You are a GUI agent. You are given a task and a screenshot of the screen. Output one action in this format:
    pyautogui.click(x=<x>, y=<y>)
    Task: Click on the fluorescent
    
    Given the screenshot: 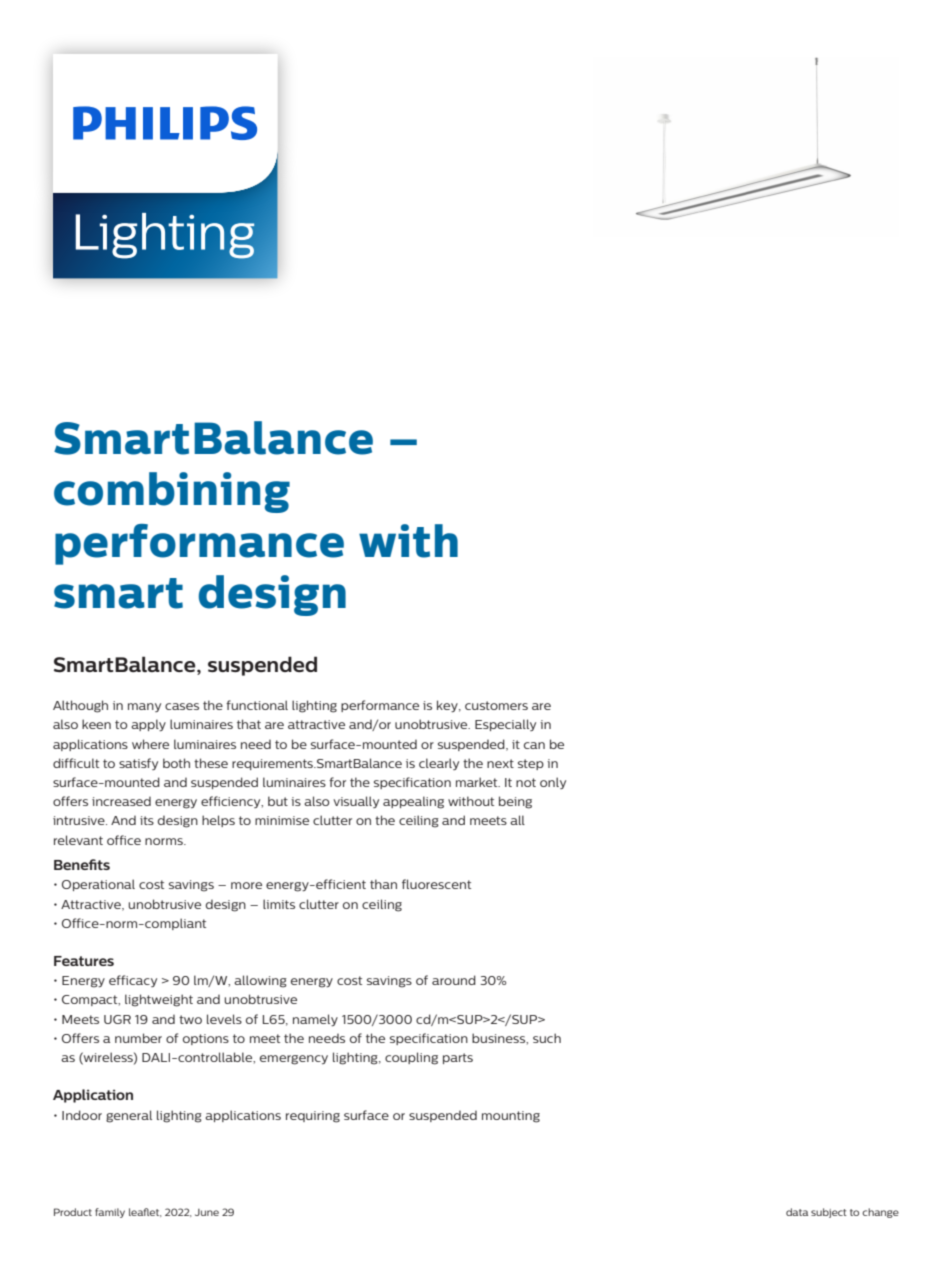 What is the action you would take?
    pyautogui.click(x=436, y=884)
